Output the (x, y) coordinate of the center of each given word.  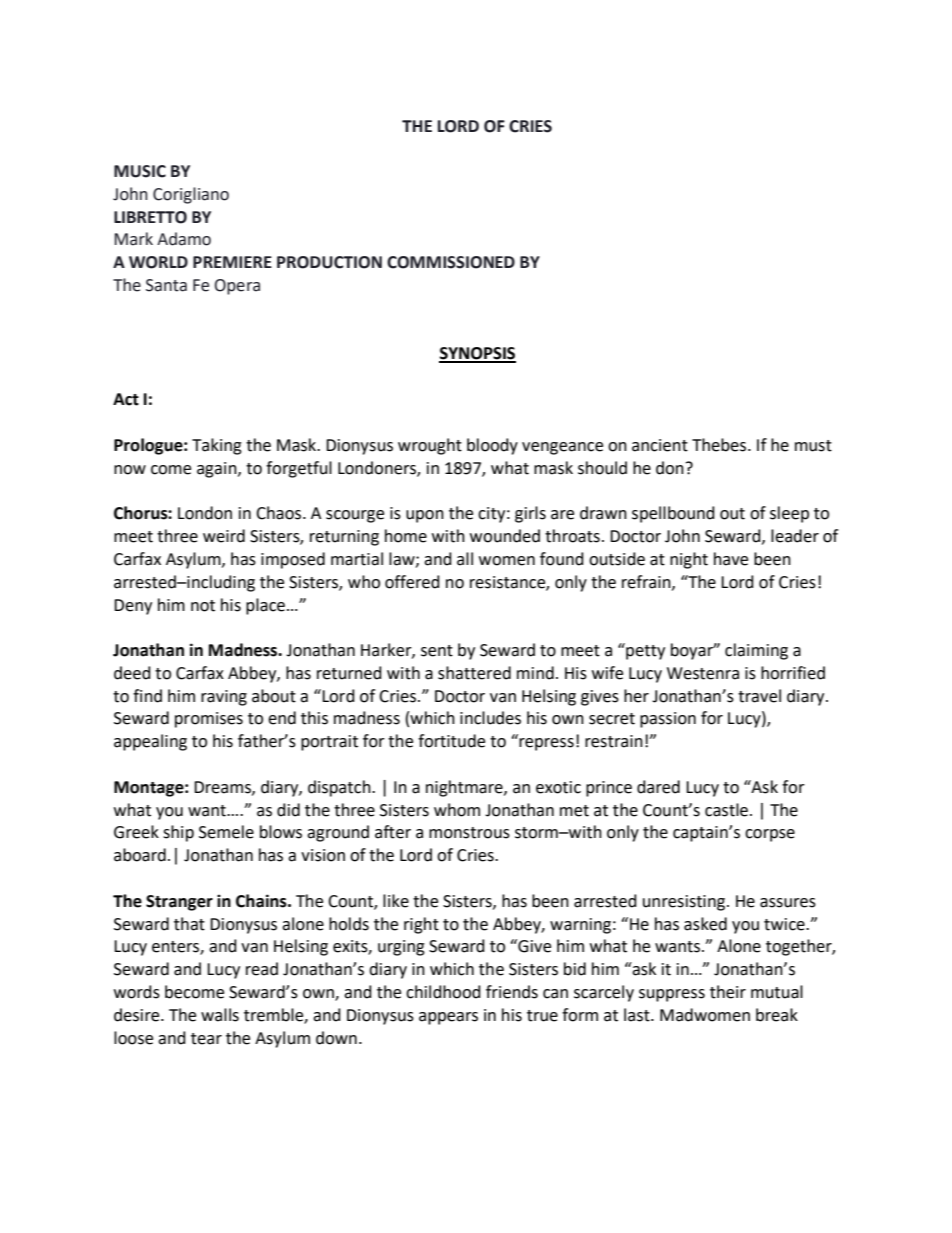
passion (668, 720)
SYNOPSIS (477, 354)
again (218, 470)
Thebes (720, 445)
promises (209, 720)
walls (220, 1015)
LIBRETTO (150, 217)
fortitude (451, 741)
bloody (492, 446)
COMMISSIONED (451, 262)
